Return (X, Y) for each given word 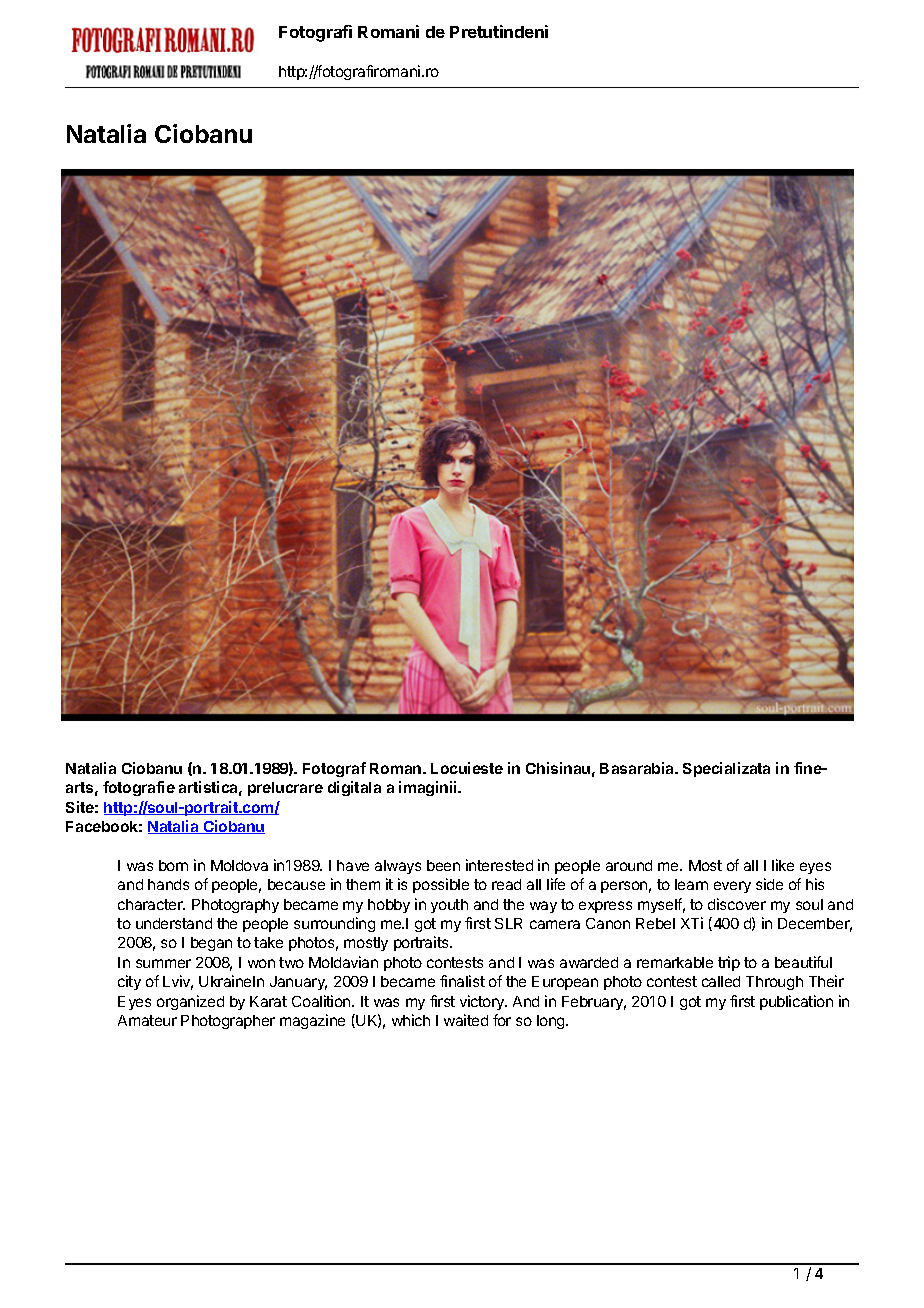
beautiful (803, 962)
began (211, 944)
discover (737, 904)
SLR (508, 923)
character (151, 904)
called (721, 981)
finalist (462, 981)
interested (499, 865)
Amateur (147, 1020)
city (129, 982)
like (783, 865)
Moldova (239, 865)
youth (449, 906)
